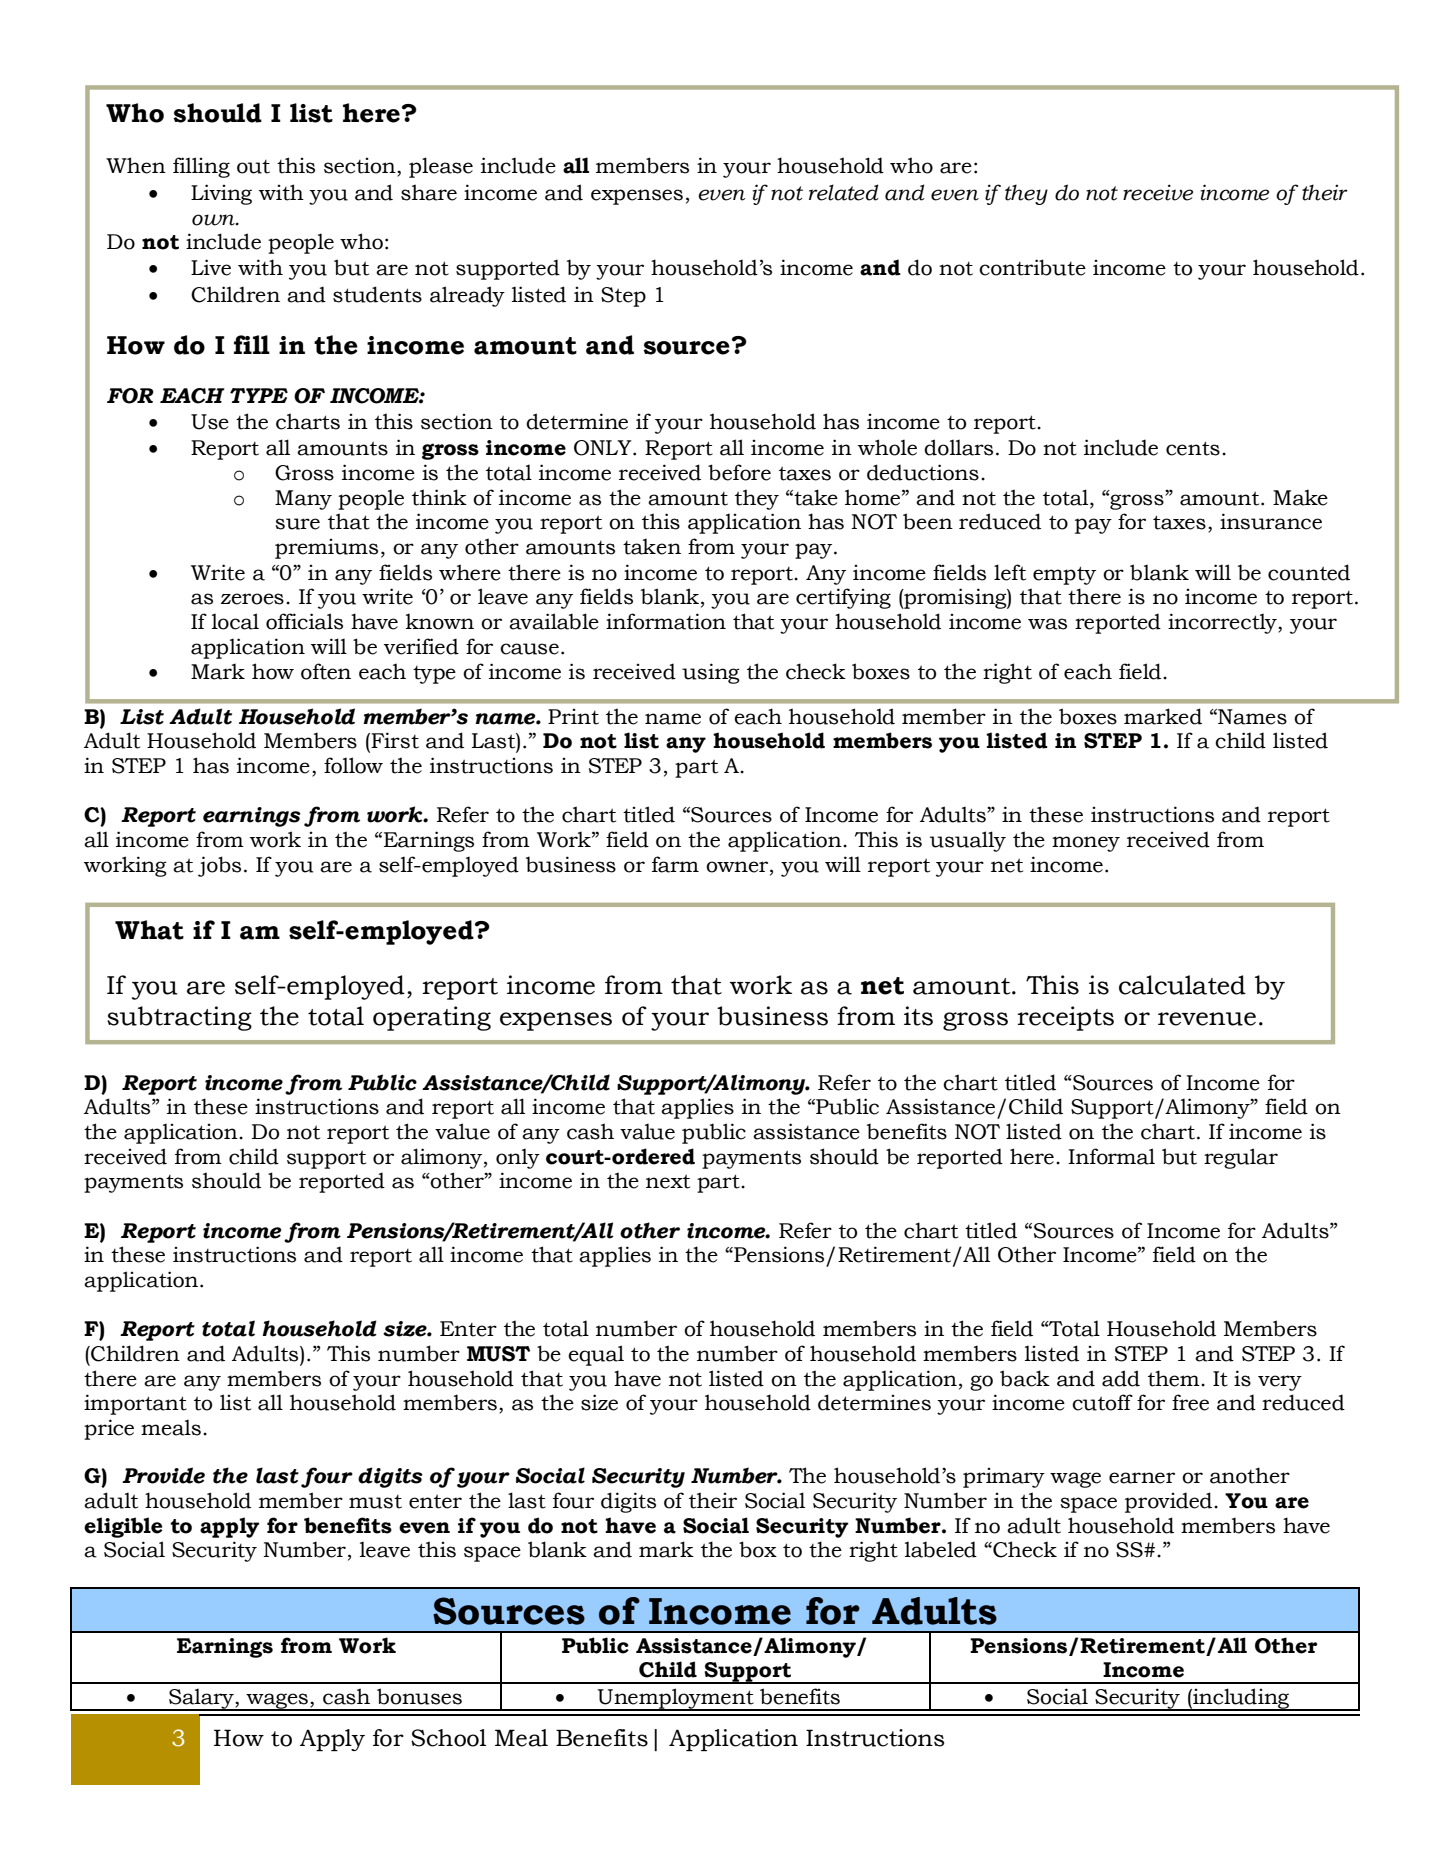 Image resolution: width=1430 pixels, height=1850 pixels. I want to click on contribute, so click(1032, 267).
